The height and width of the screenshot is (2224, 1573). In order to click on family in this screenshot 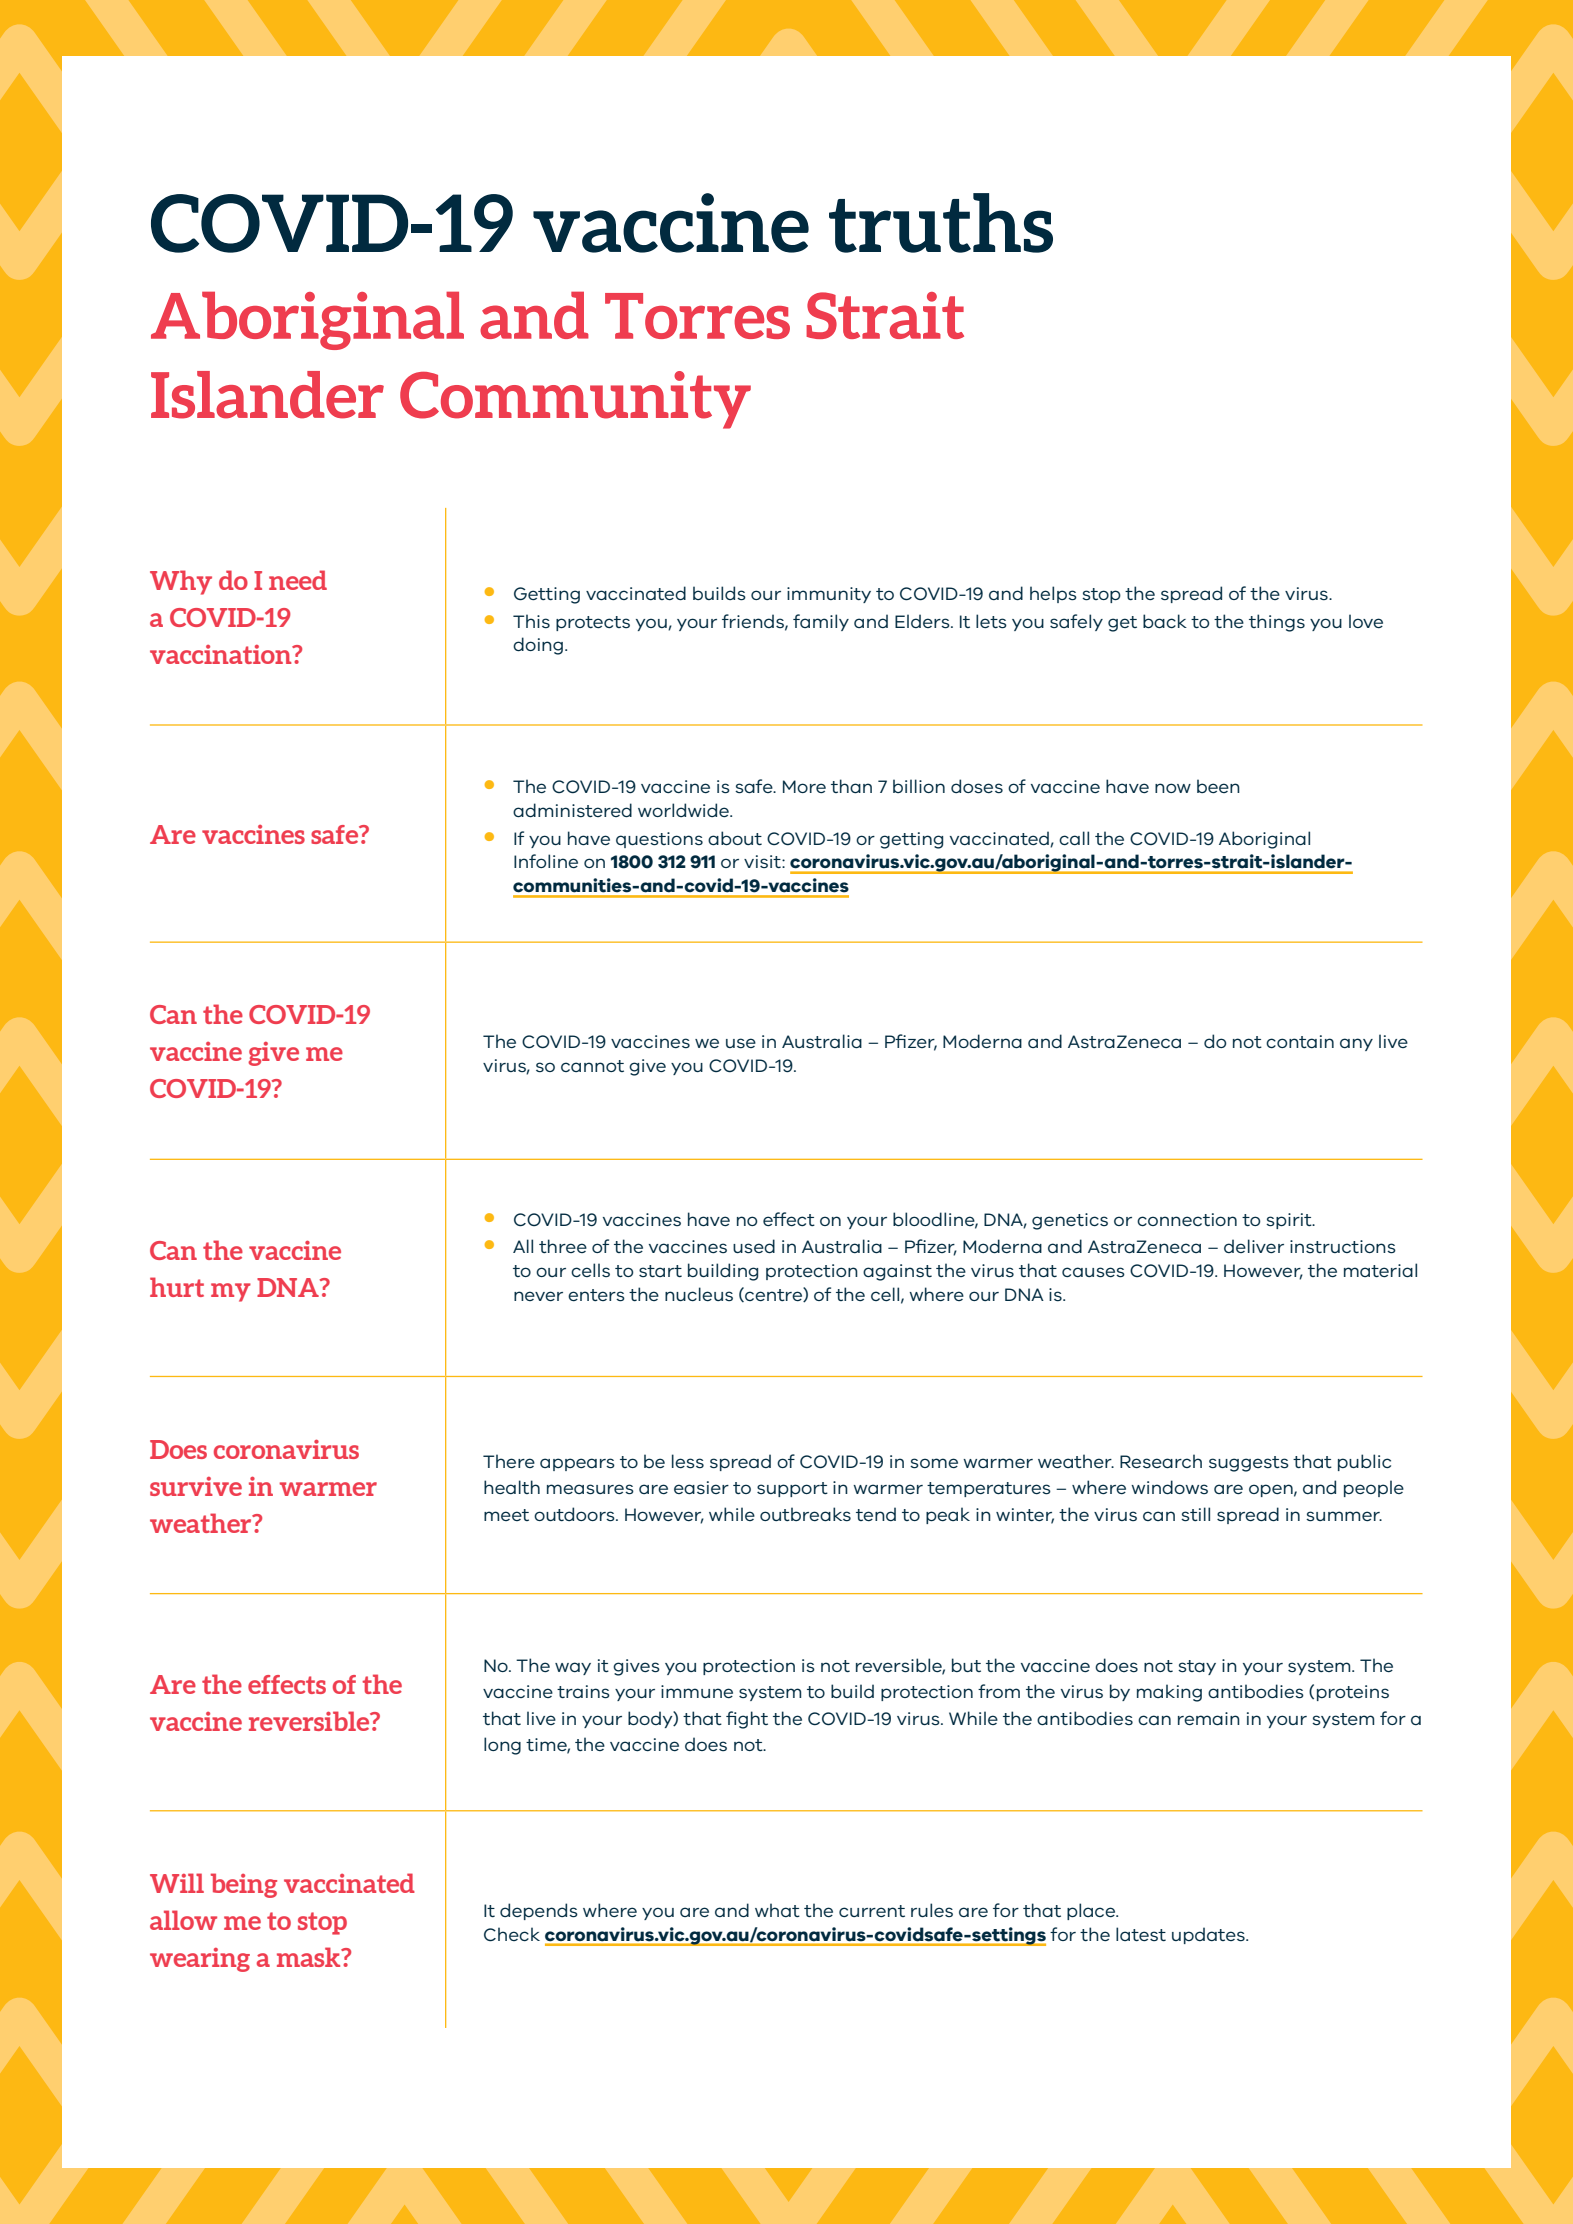, I will do `click(821, 622)`.
